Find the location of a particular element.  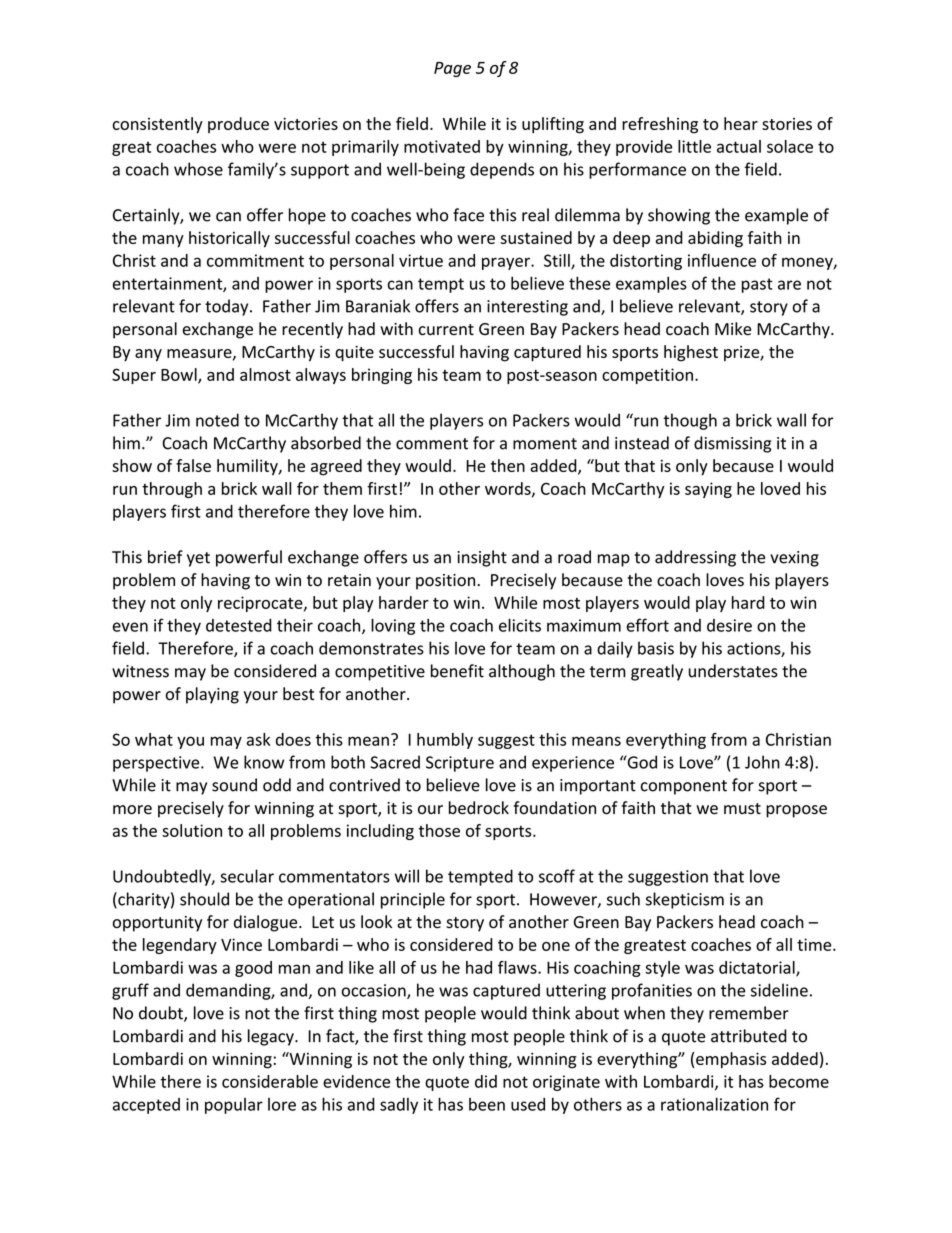

produce is located at coordinates (238, 125).
